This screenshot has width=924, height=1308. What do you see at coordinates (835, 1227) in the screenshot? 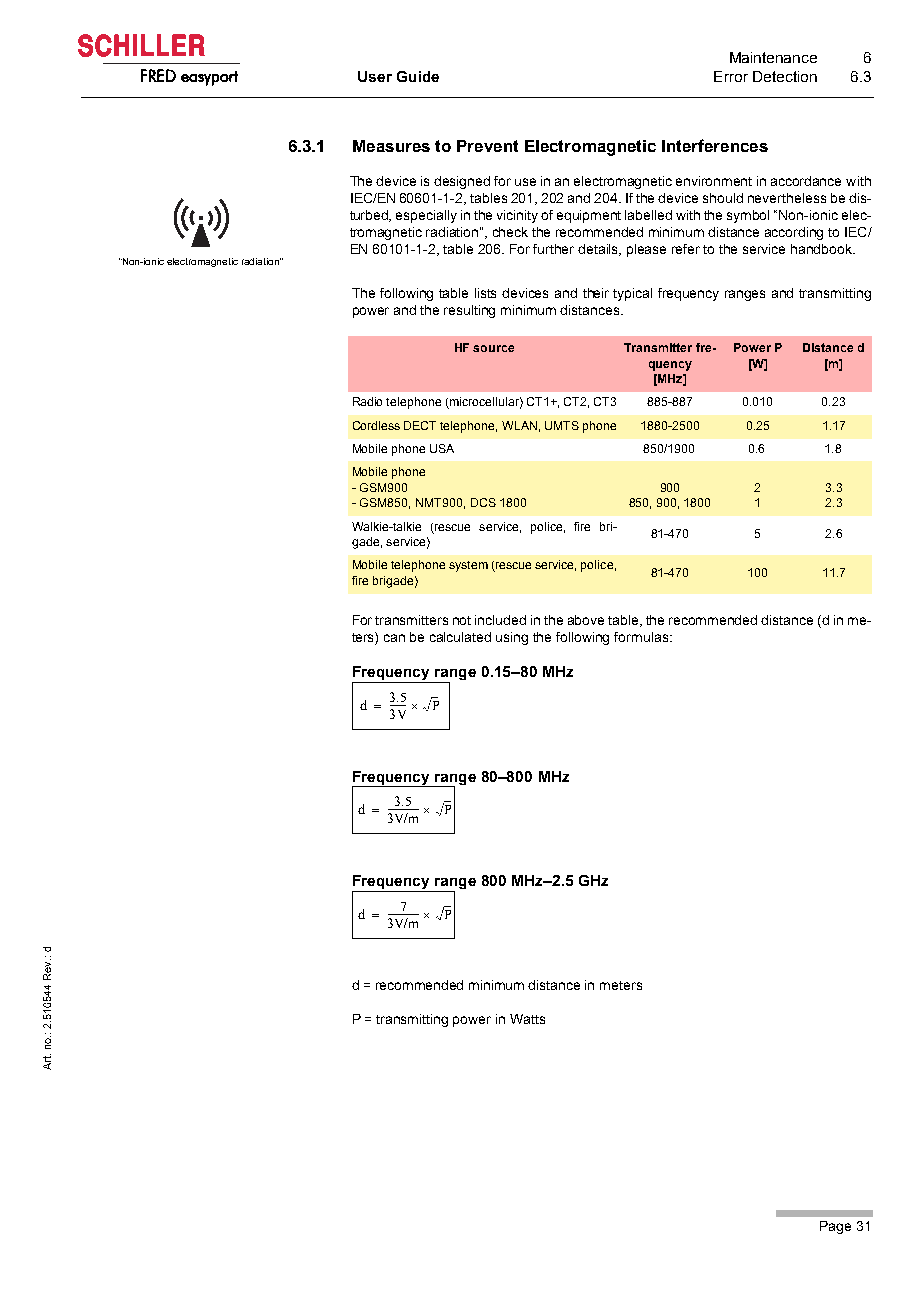
I see `Page` at bounding box center [835, 1227].
